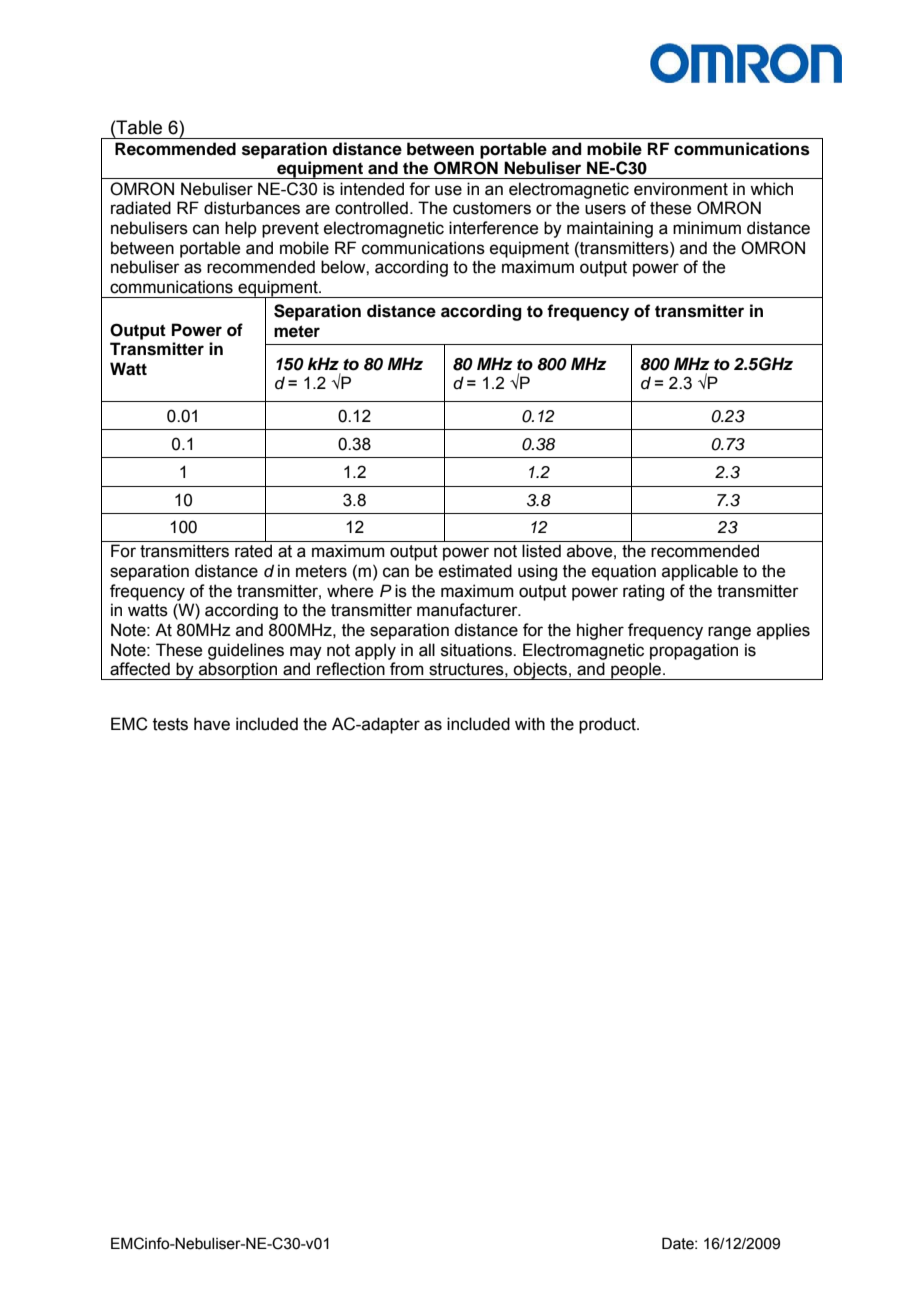  What do you see at coordinates (212, 724) in the image?
I see `have` at bounding box center [212, 724].
